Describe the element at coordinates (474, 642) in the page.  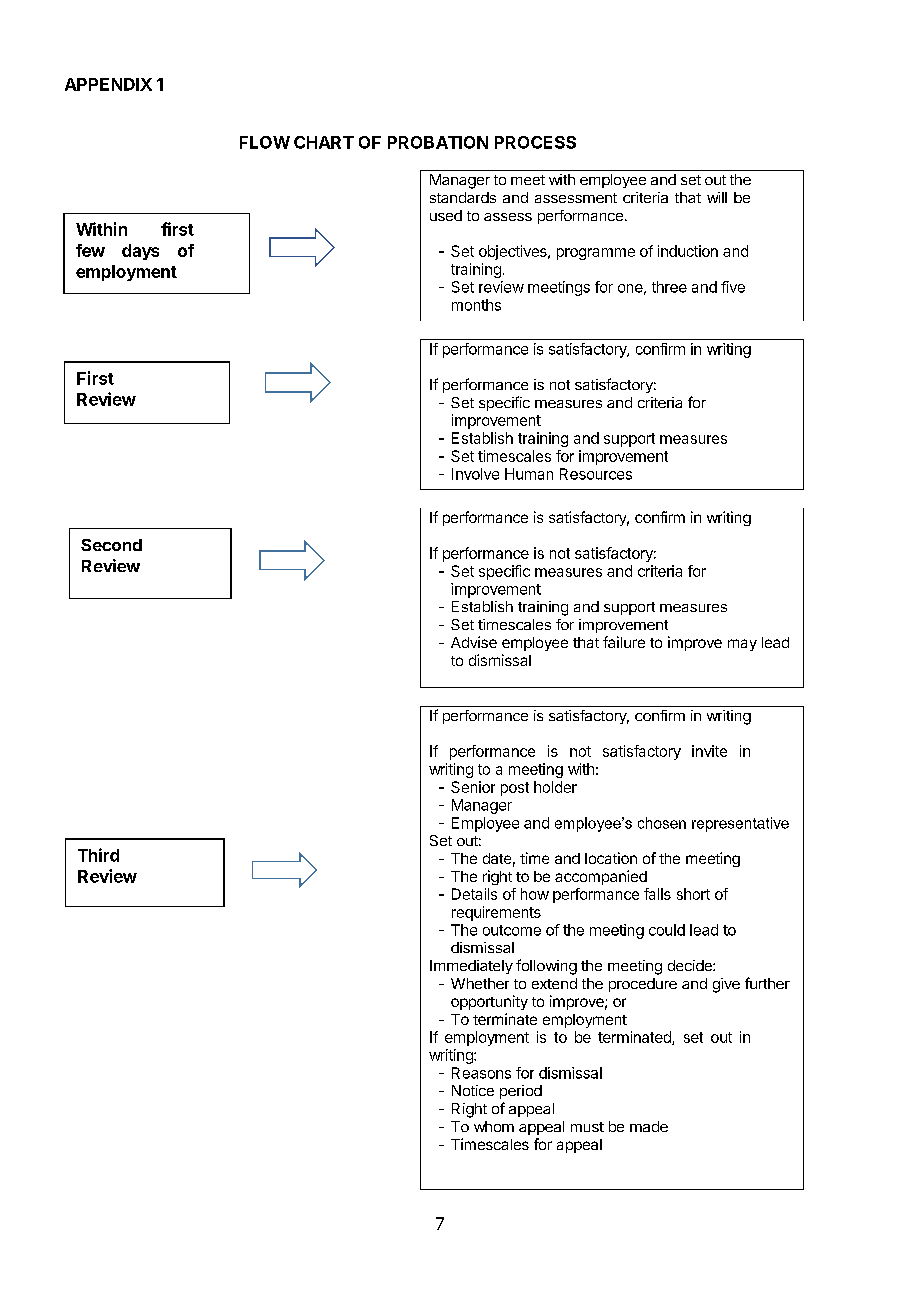
I see `Advise` at that location.
